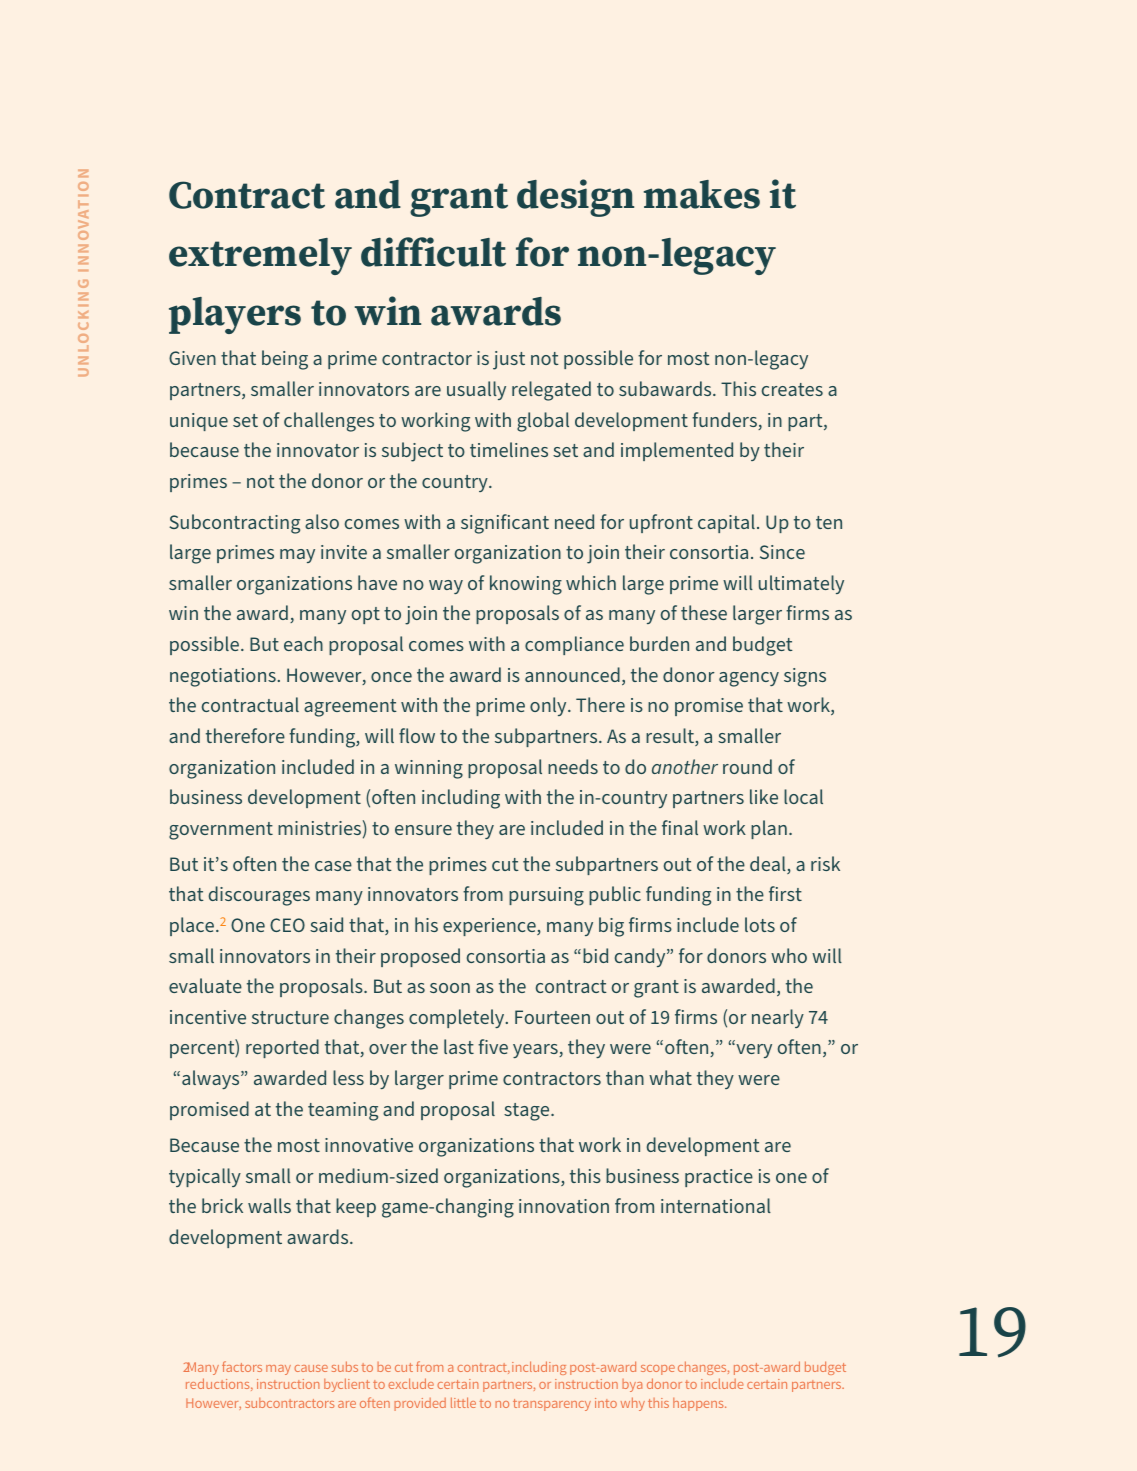 The image size is (1137, 1471). What do you see at coordinates (456, 483) in the page?
I see `country` at bounding box center [456, 483].
